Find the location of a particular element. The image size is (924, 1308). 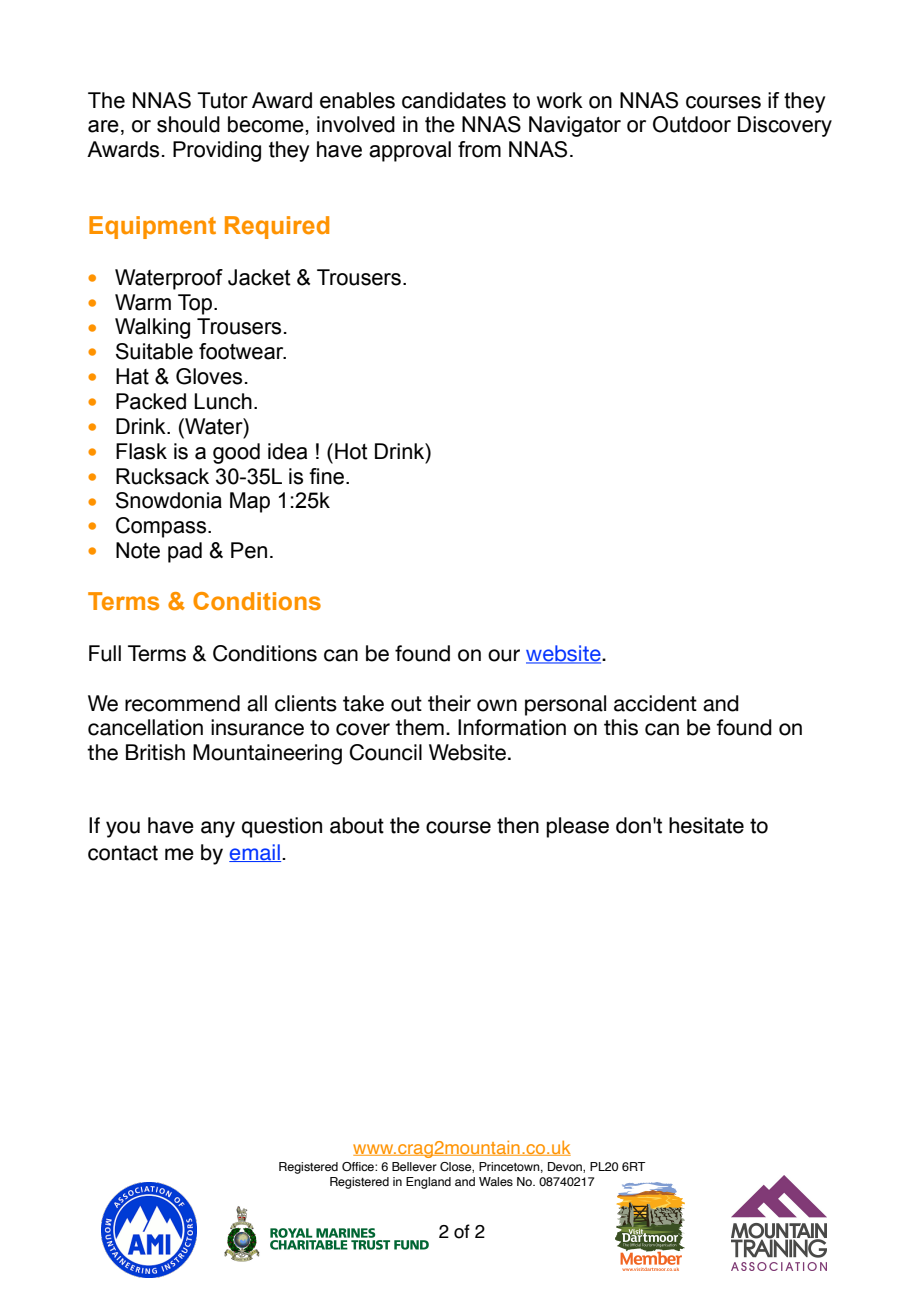

Wales is located at coordinates (496, 1181).
